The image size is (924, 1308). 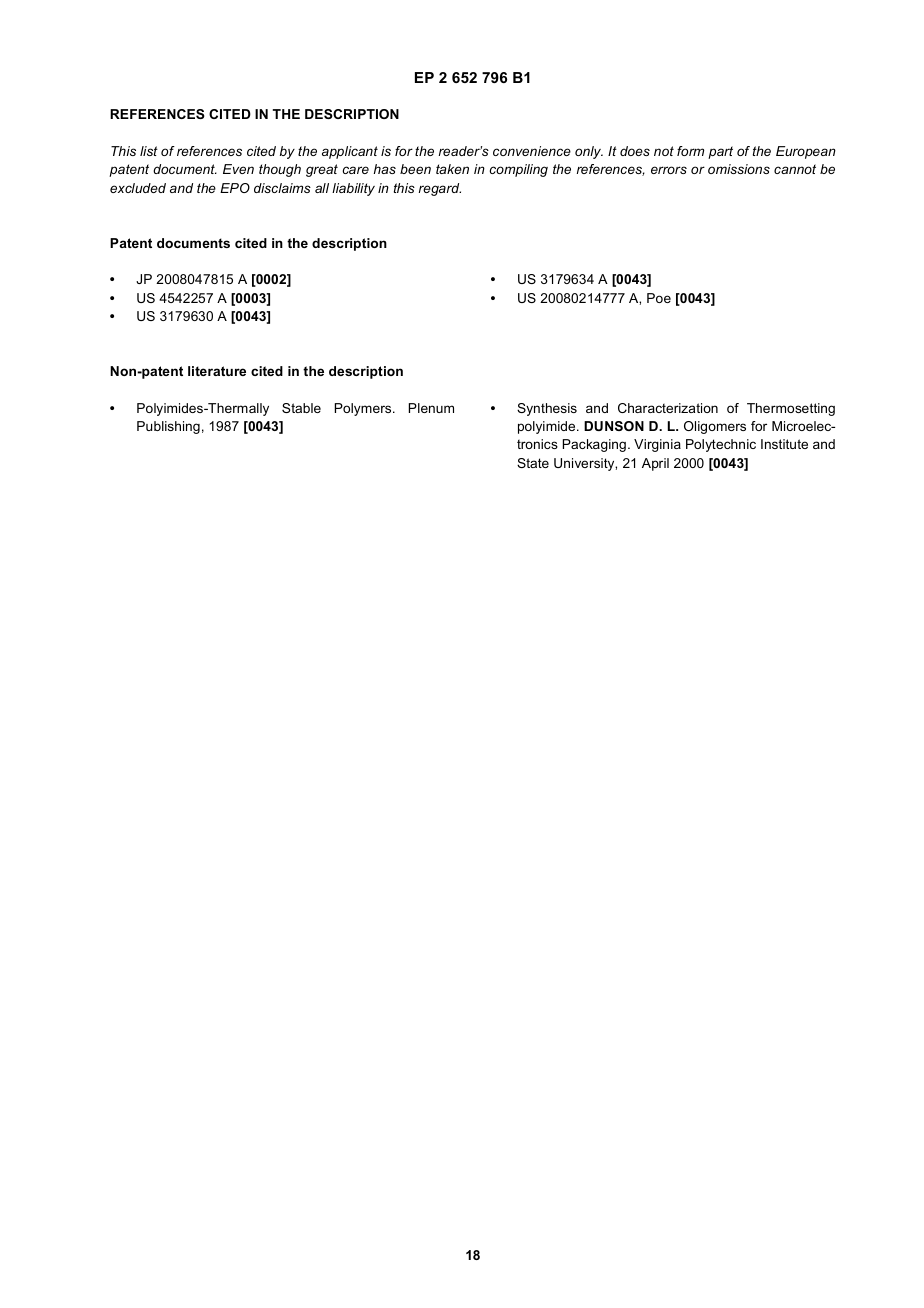 I want to click on EPO, so click(x=235, y=188).
